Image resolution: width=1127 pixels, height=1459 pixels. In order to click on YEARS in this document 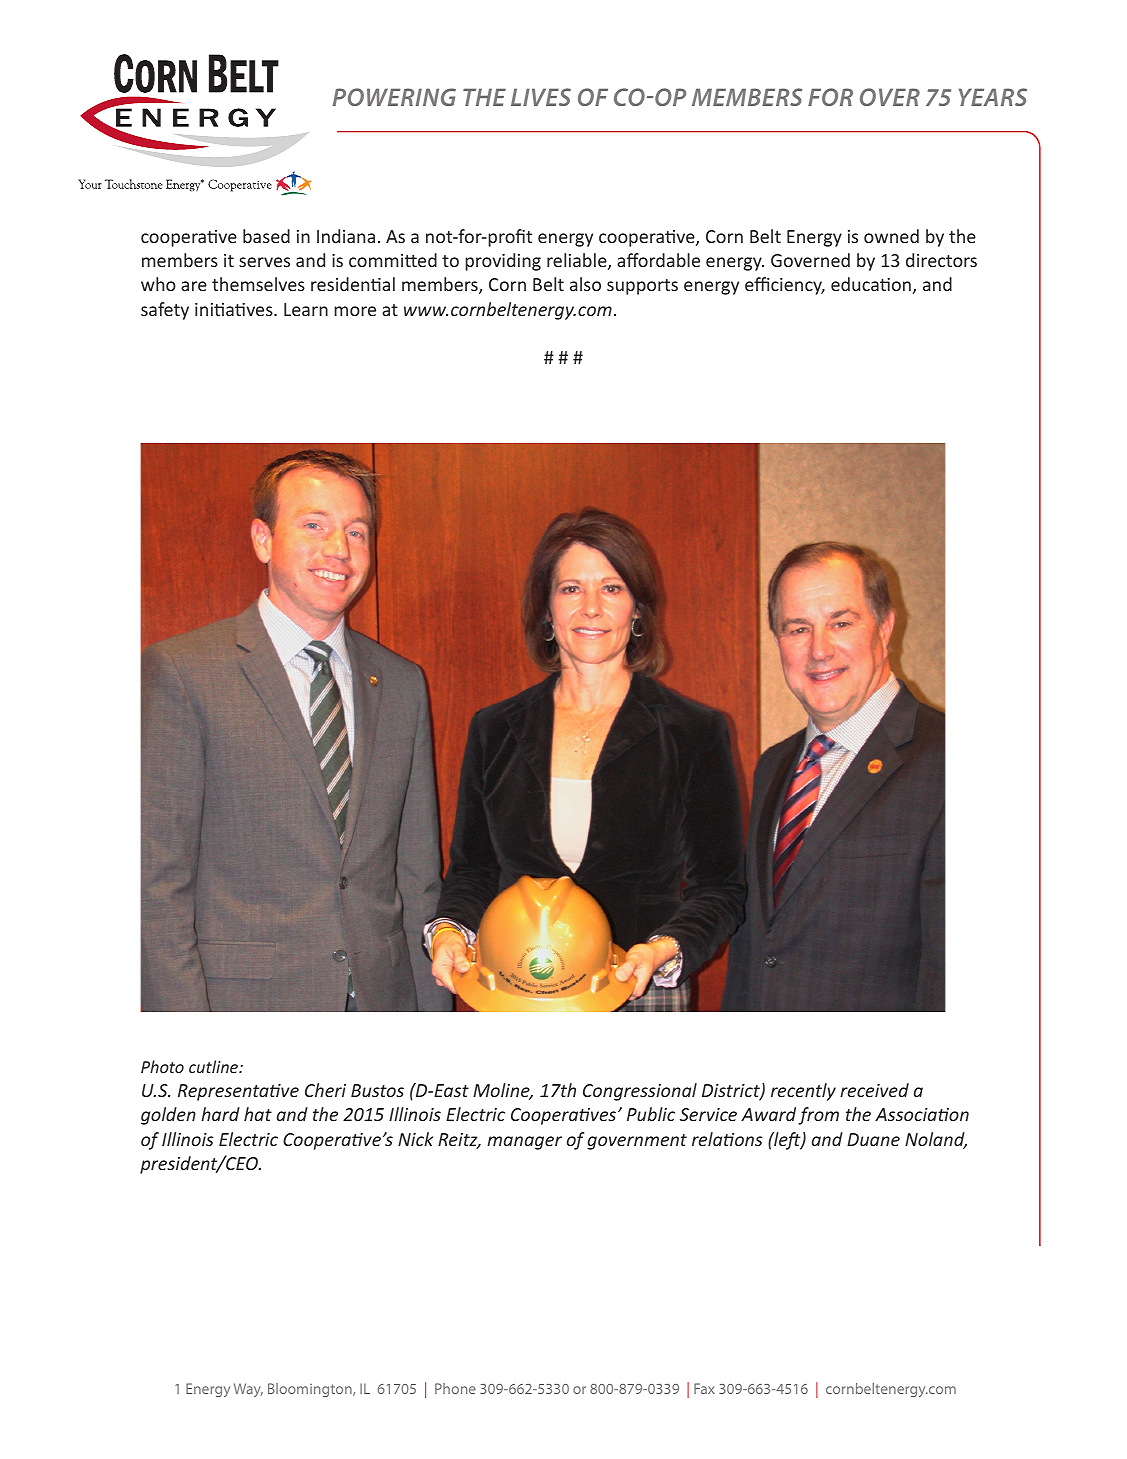, I will do `click(993, 97)`.
